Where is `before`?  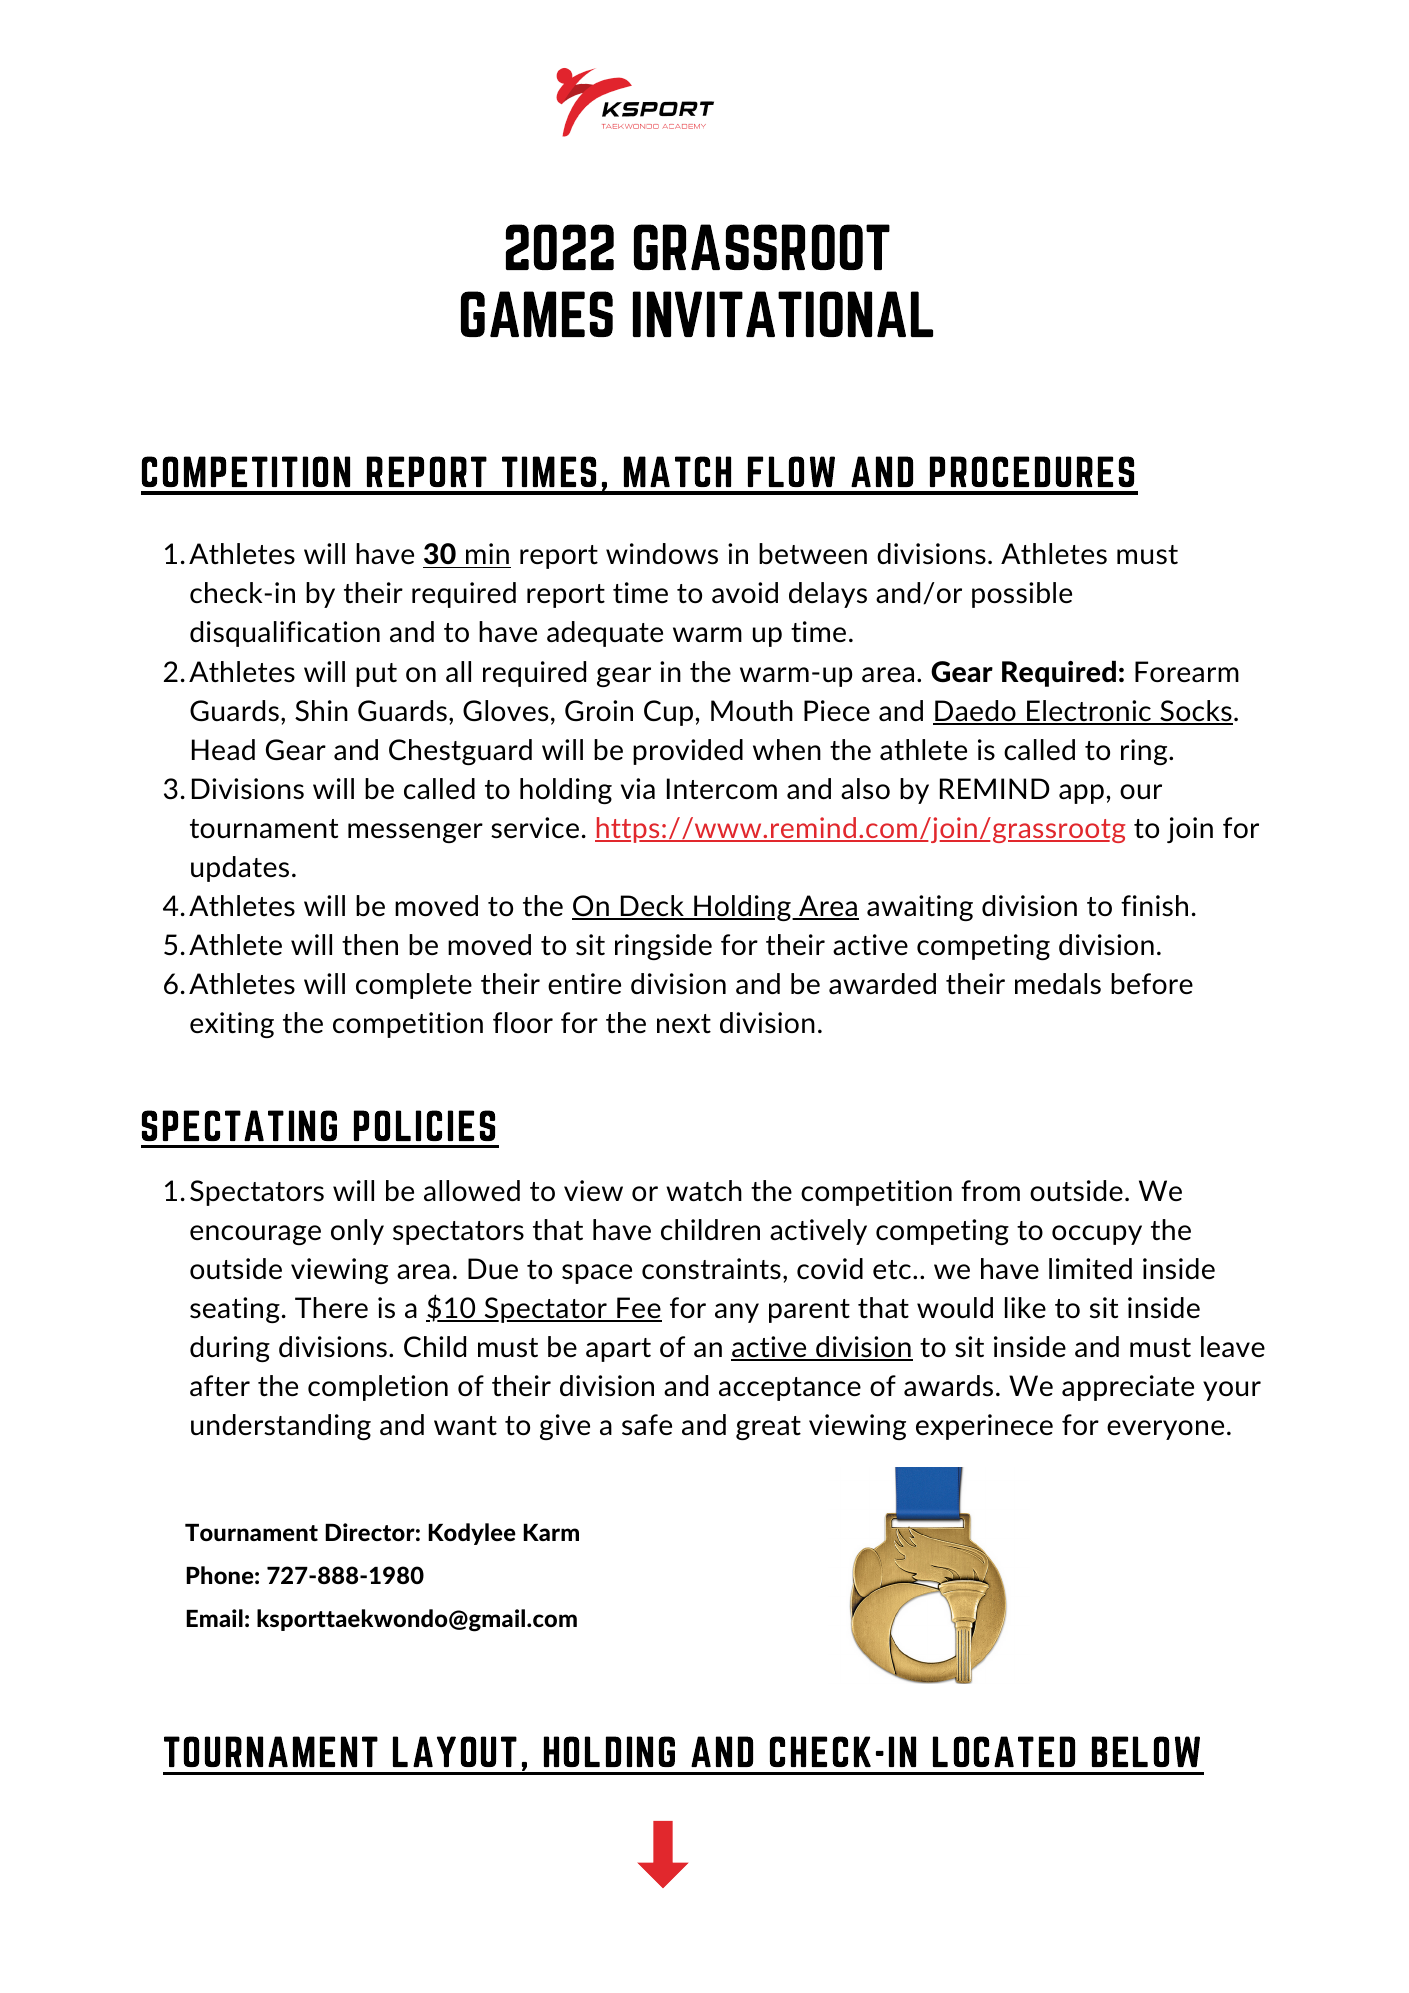 before is located at coordinates (1152, 983).
